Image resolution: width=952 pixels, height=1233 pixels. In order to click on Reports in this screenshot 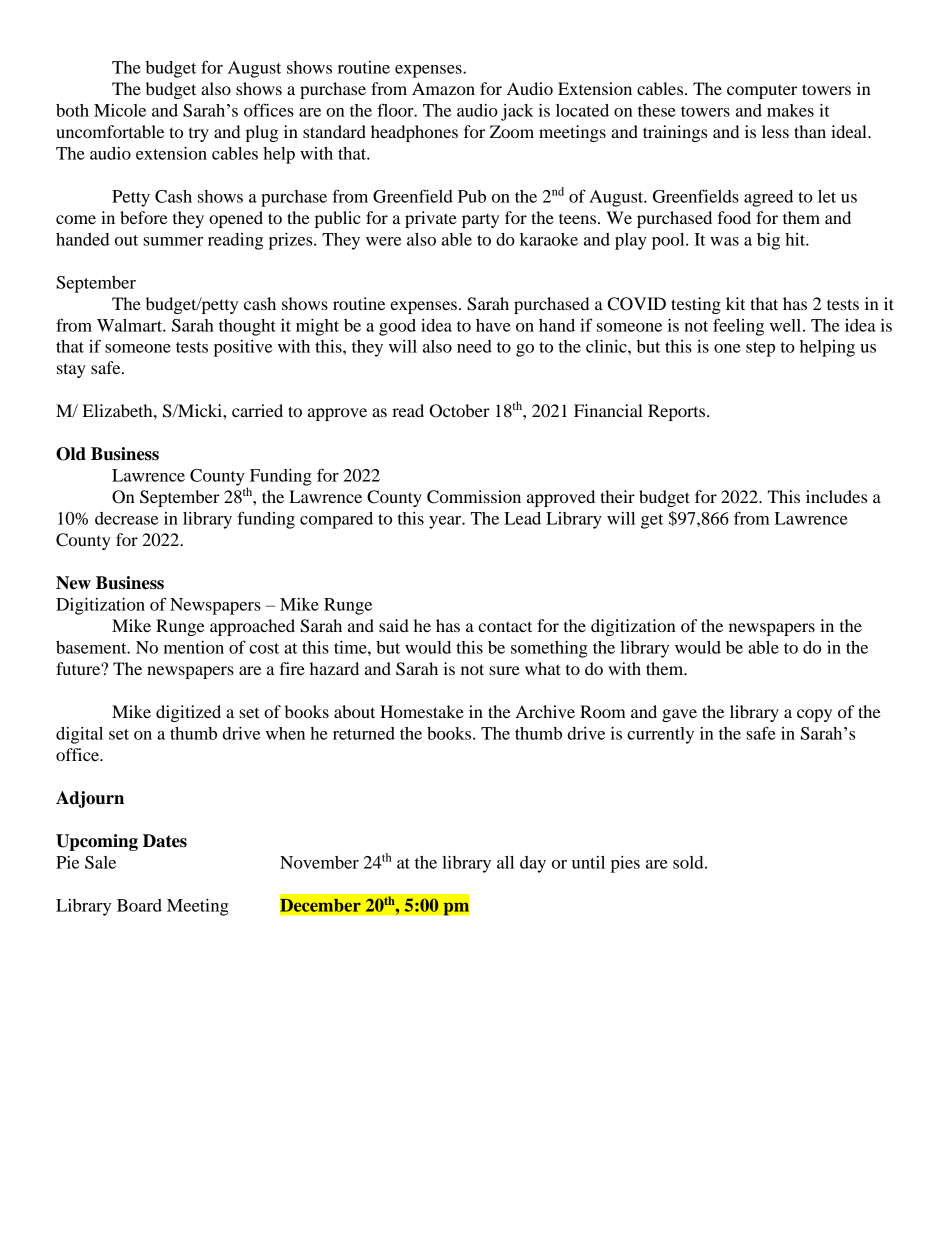, I will do `click(678, 412)`.
